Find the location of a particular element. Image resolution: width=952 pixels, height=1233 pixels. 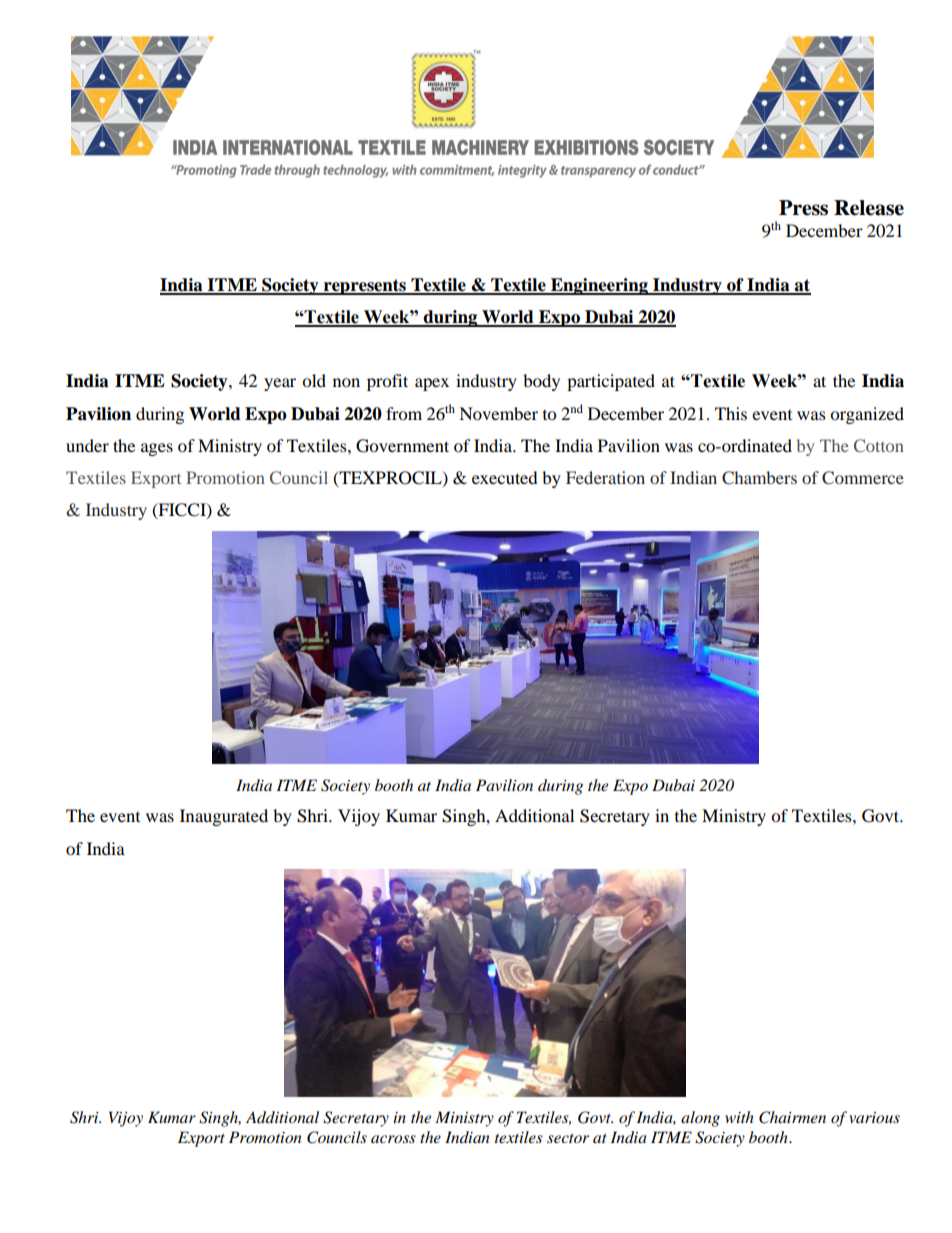

Chambers is located at coordinates (759, 478).
